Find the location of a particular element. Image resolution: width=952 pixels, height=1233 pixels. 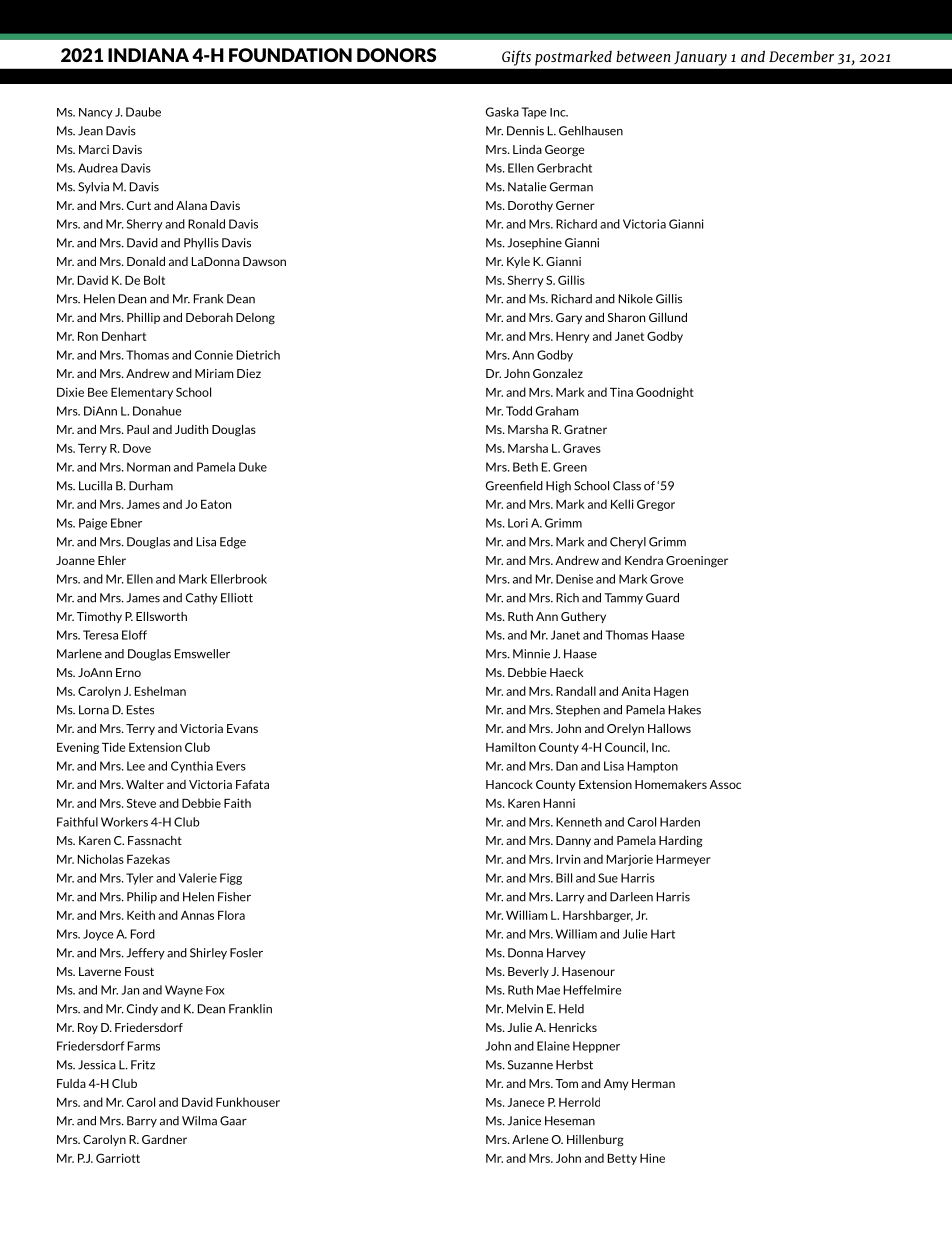

Todd is located at coordinates (519, 411).
